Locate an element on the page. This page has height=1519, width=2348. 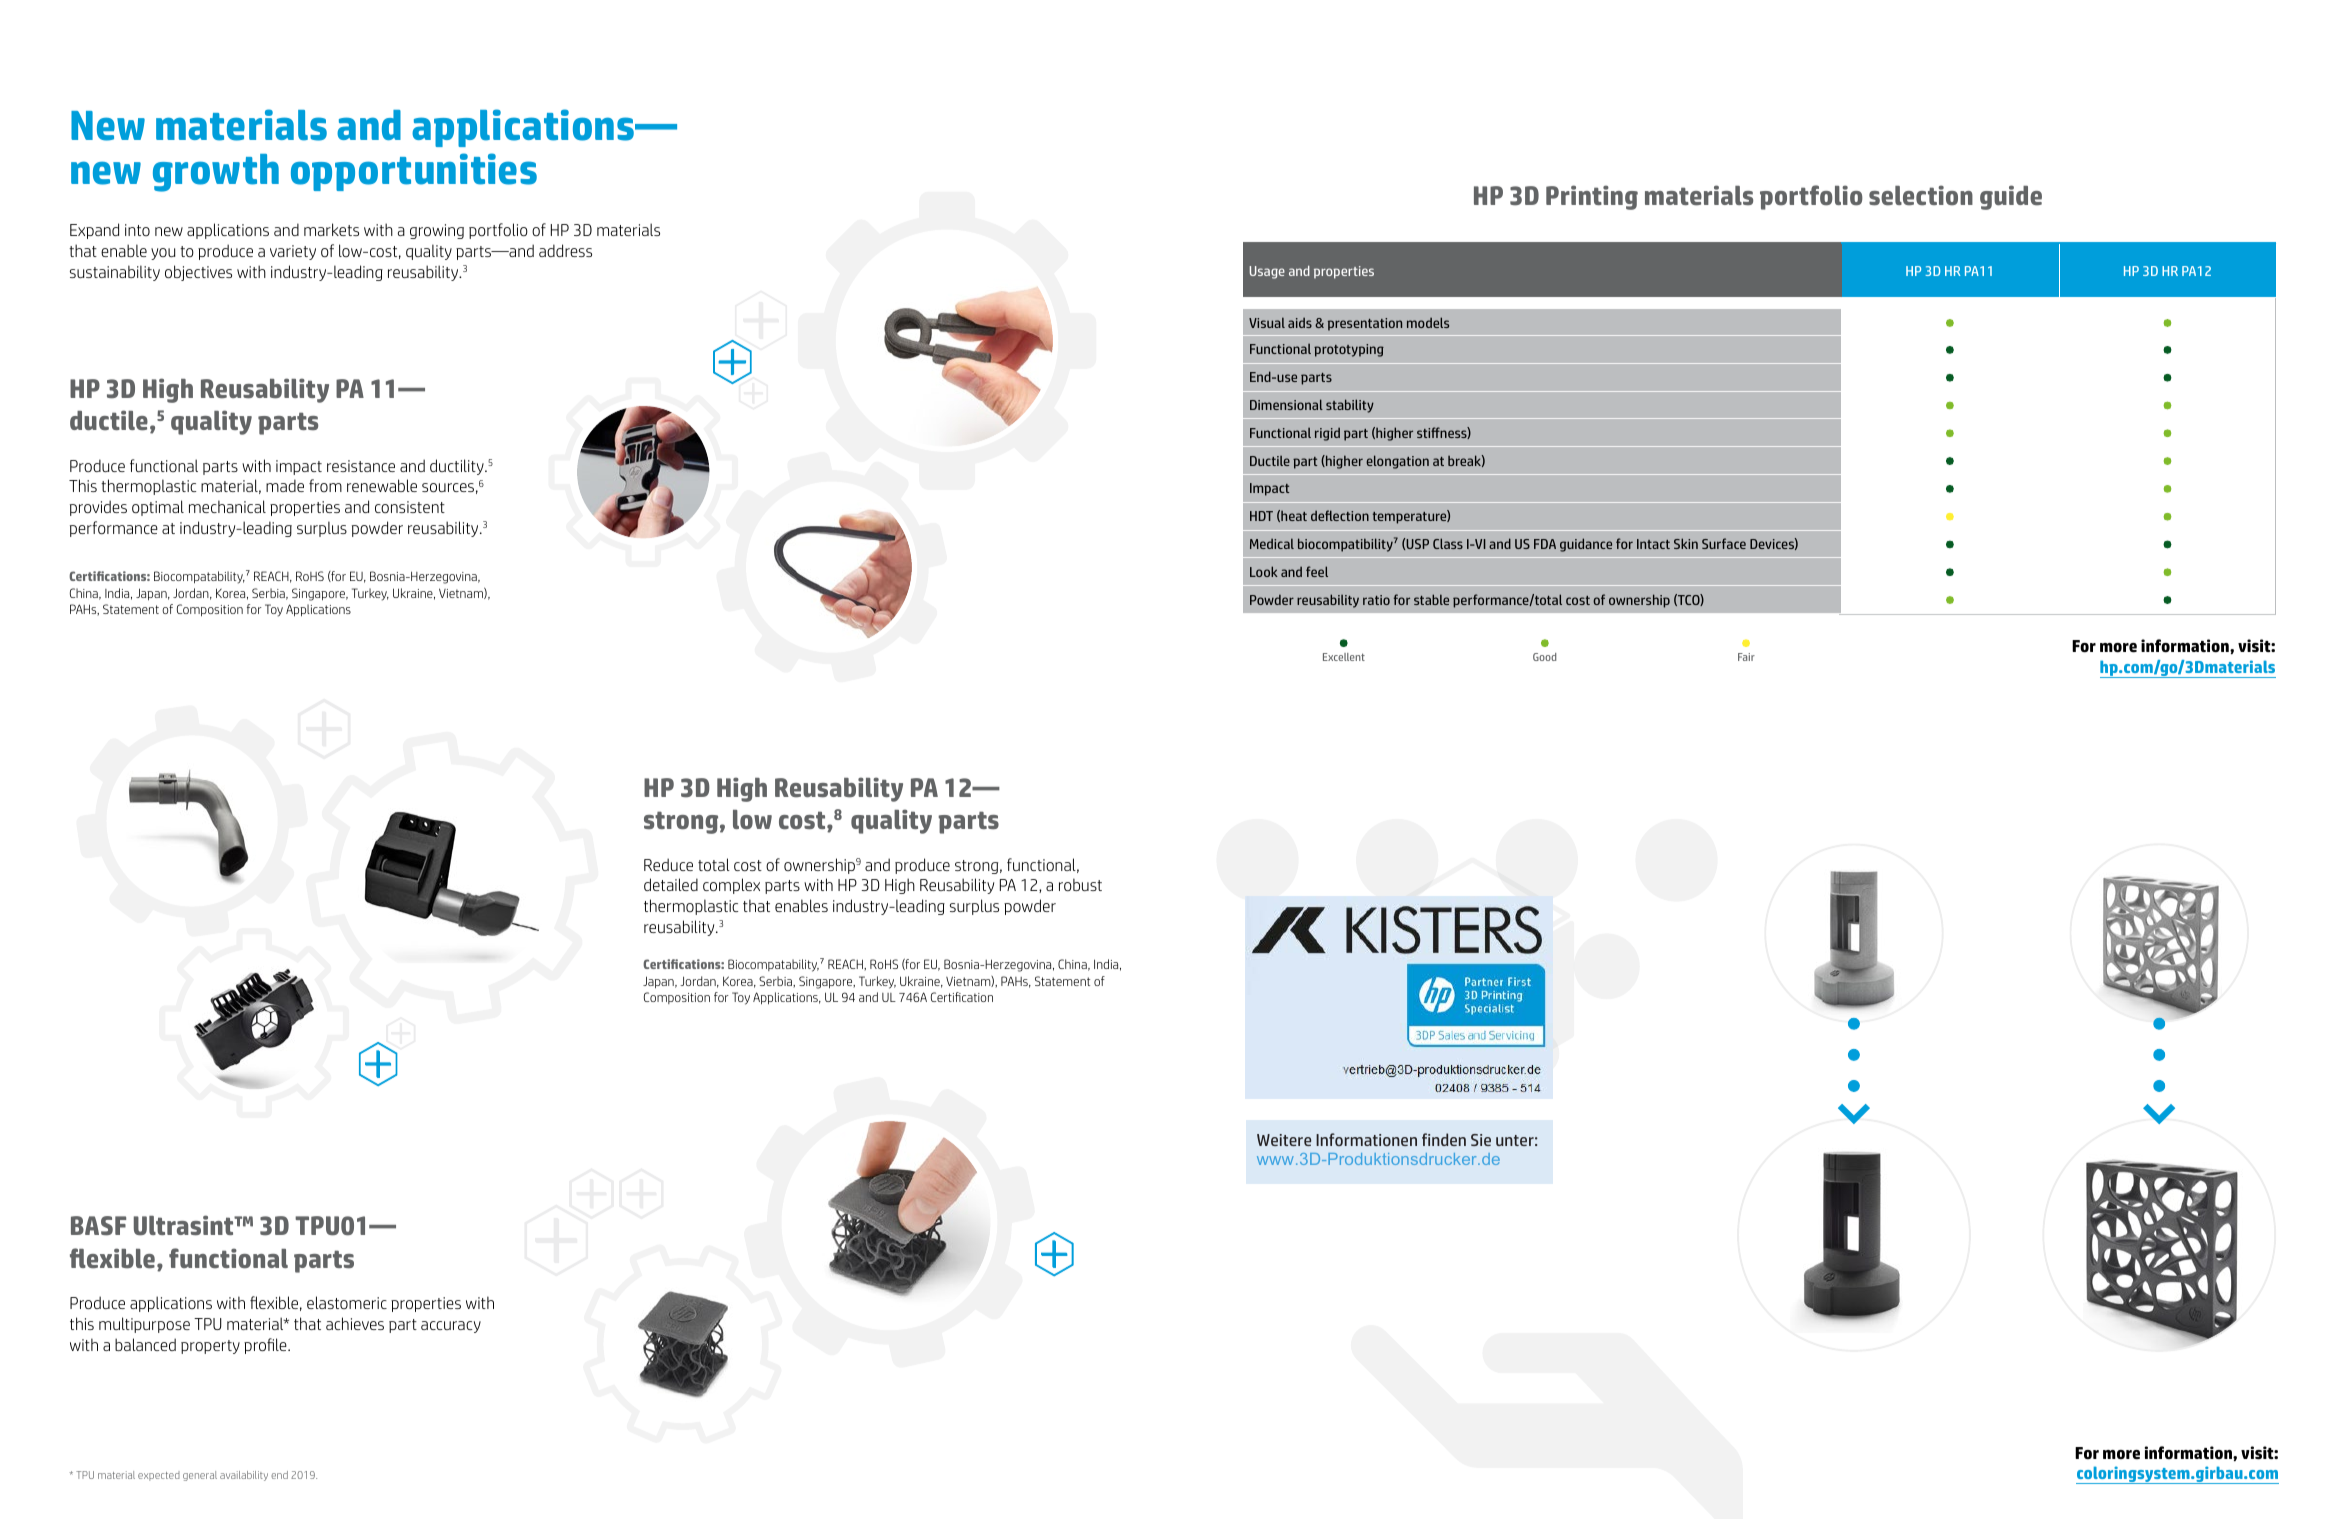
Weitere is located at coordinates (1284, 1140).
